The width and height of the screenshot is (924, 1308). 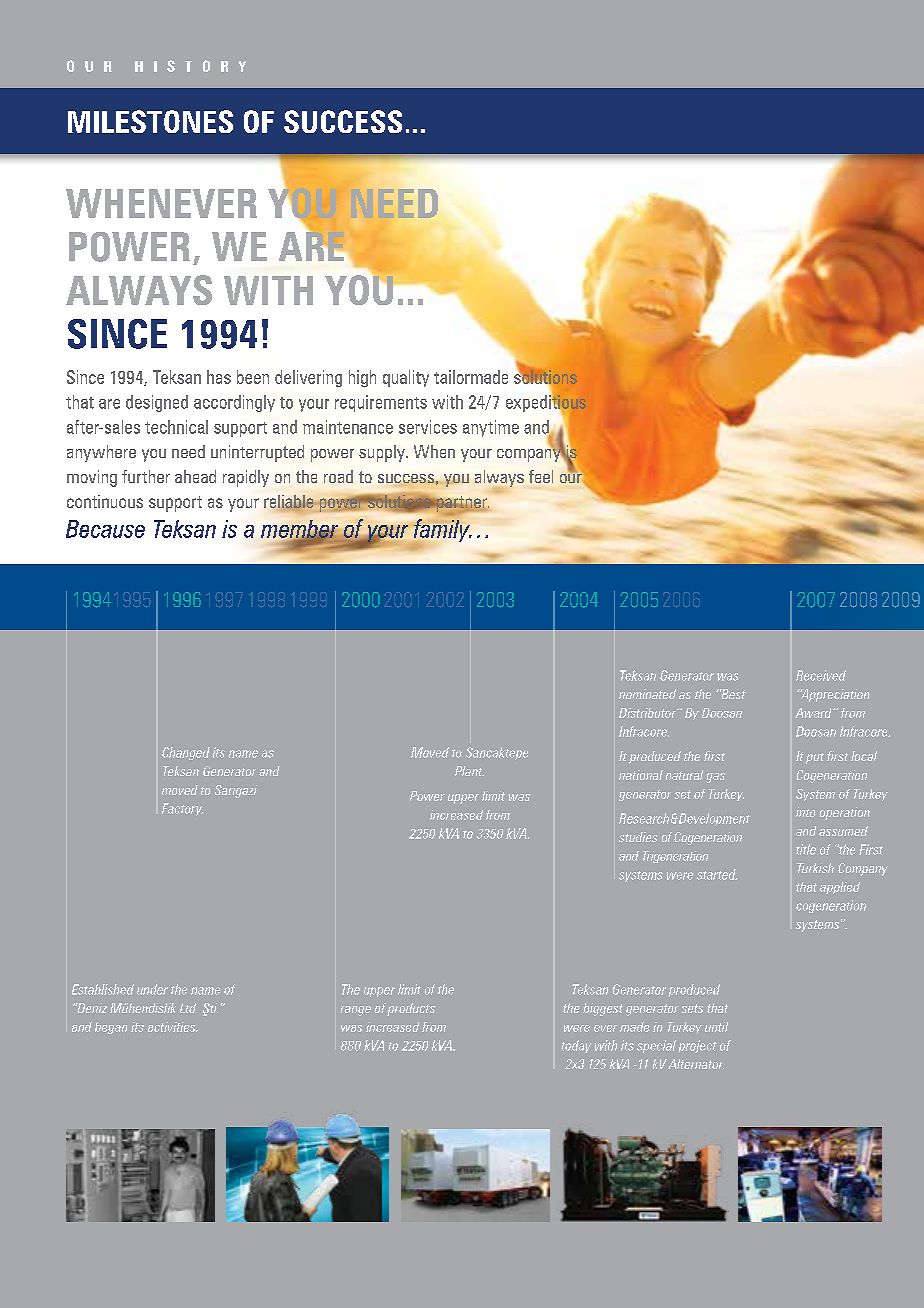 What do you see at coordinates (406, 378) in the screenshot?
I see `quality` at bounding box center [406, 378].
